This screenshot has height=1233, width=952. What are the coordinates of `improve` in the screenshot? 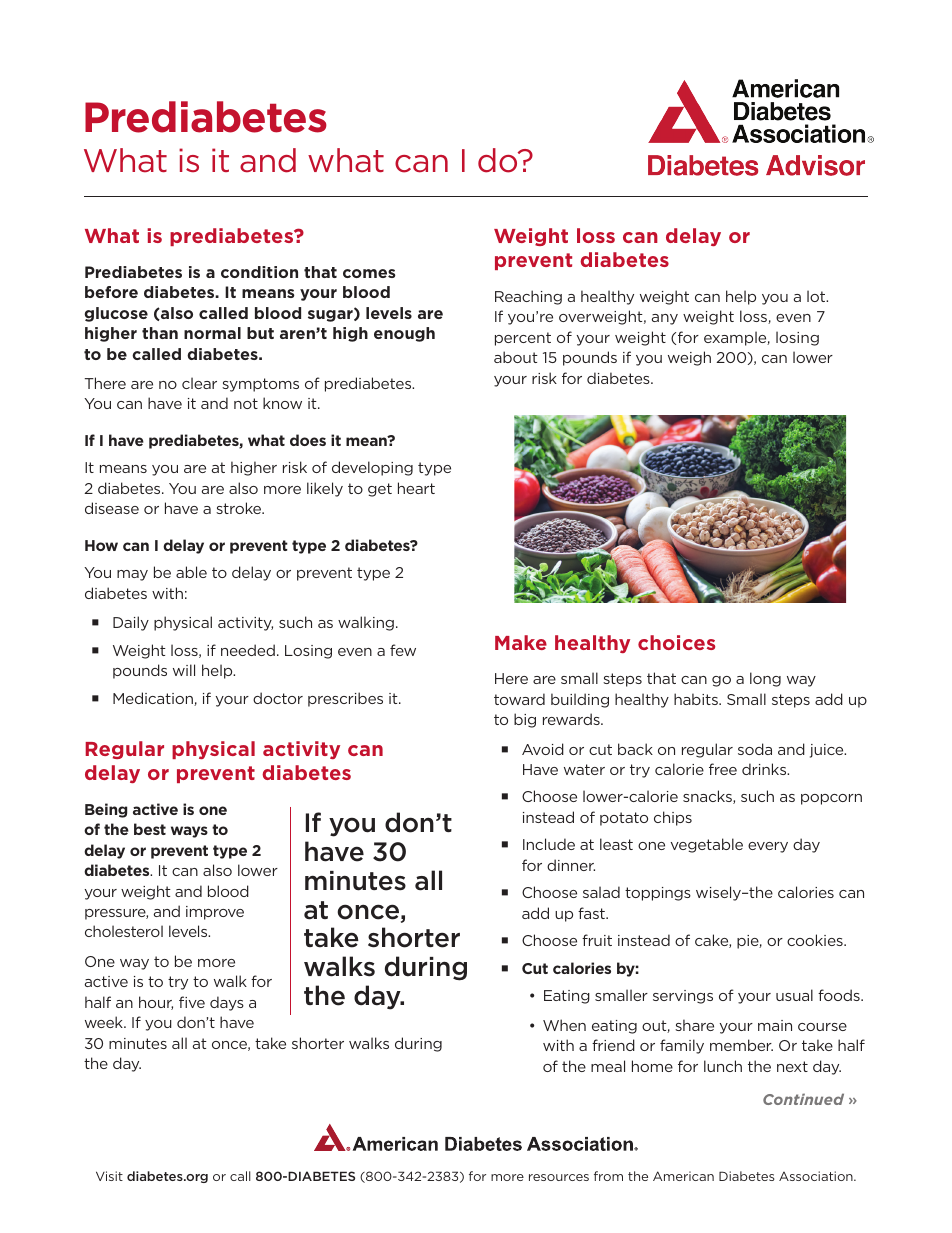 It's located at (215, 913).
